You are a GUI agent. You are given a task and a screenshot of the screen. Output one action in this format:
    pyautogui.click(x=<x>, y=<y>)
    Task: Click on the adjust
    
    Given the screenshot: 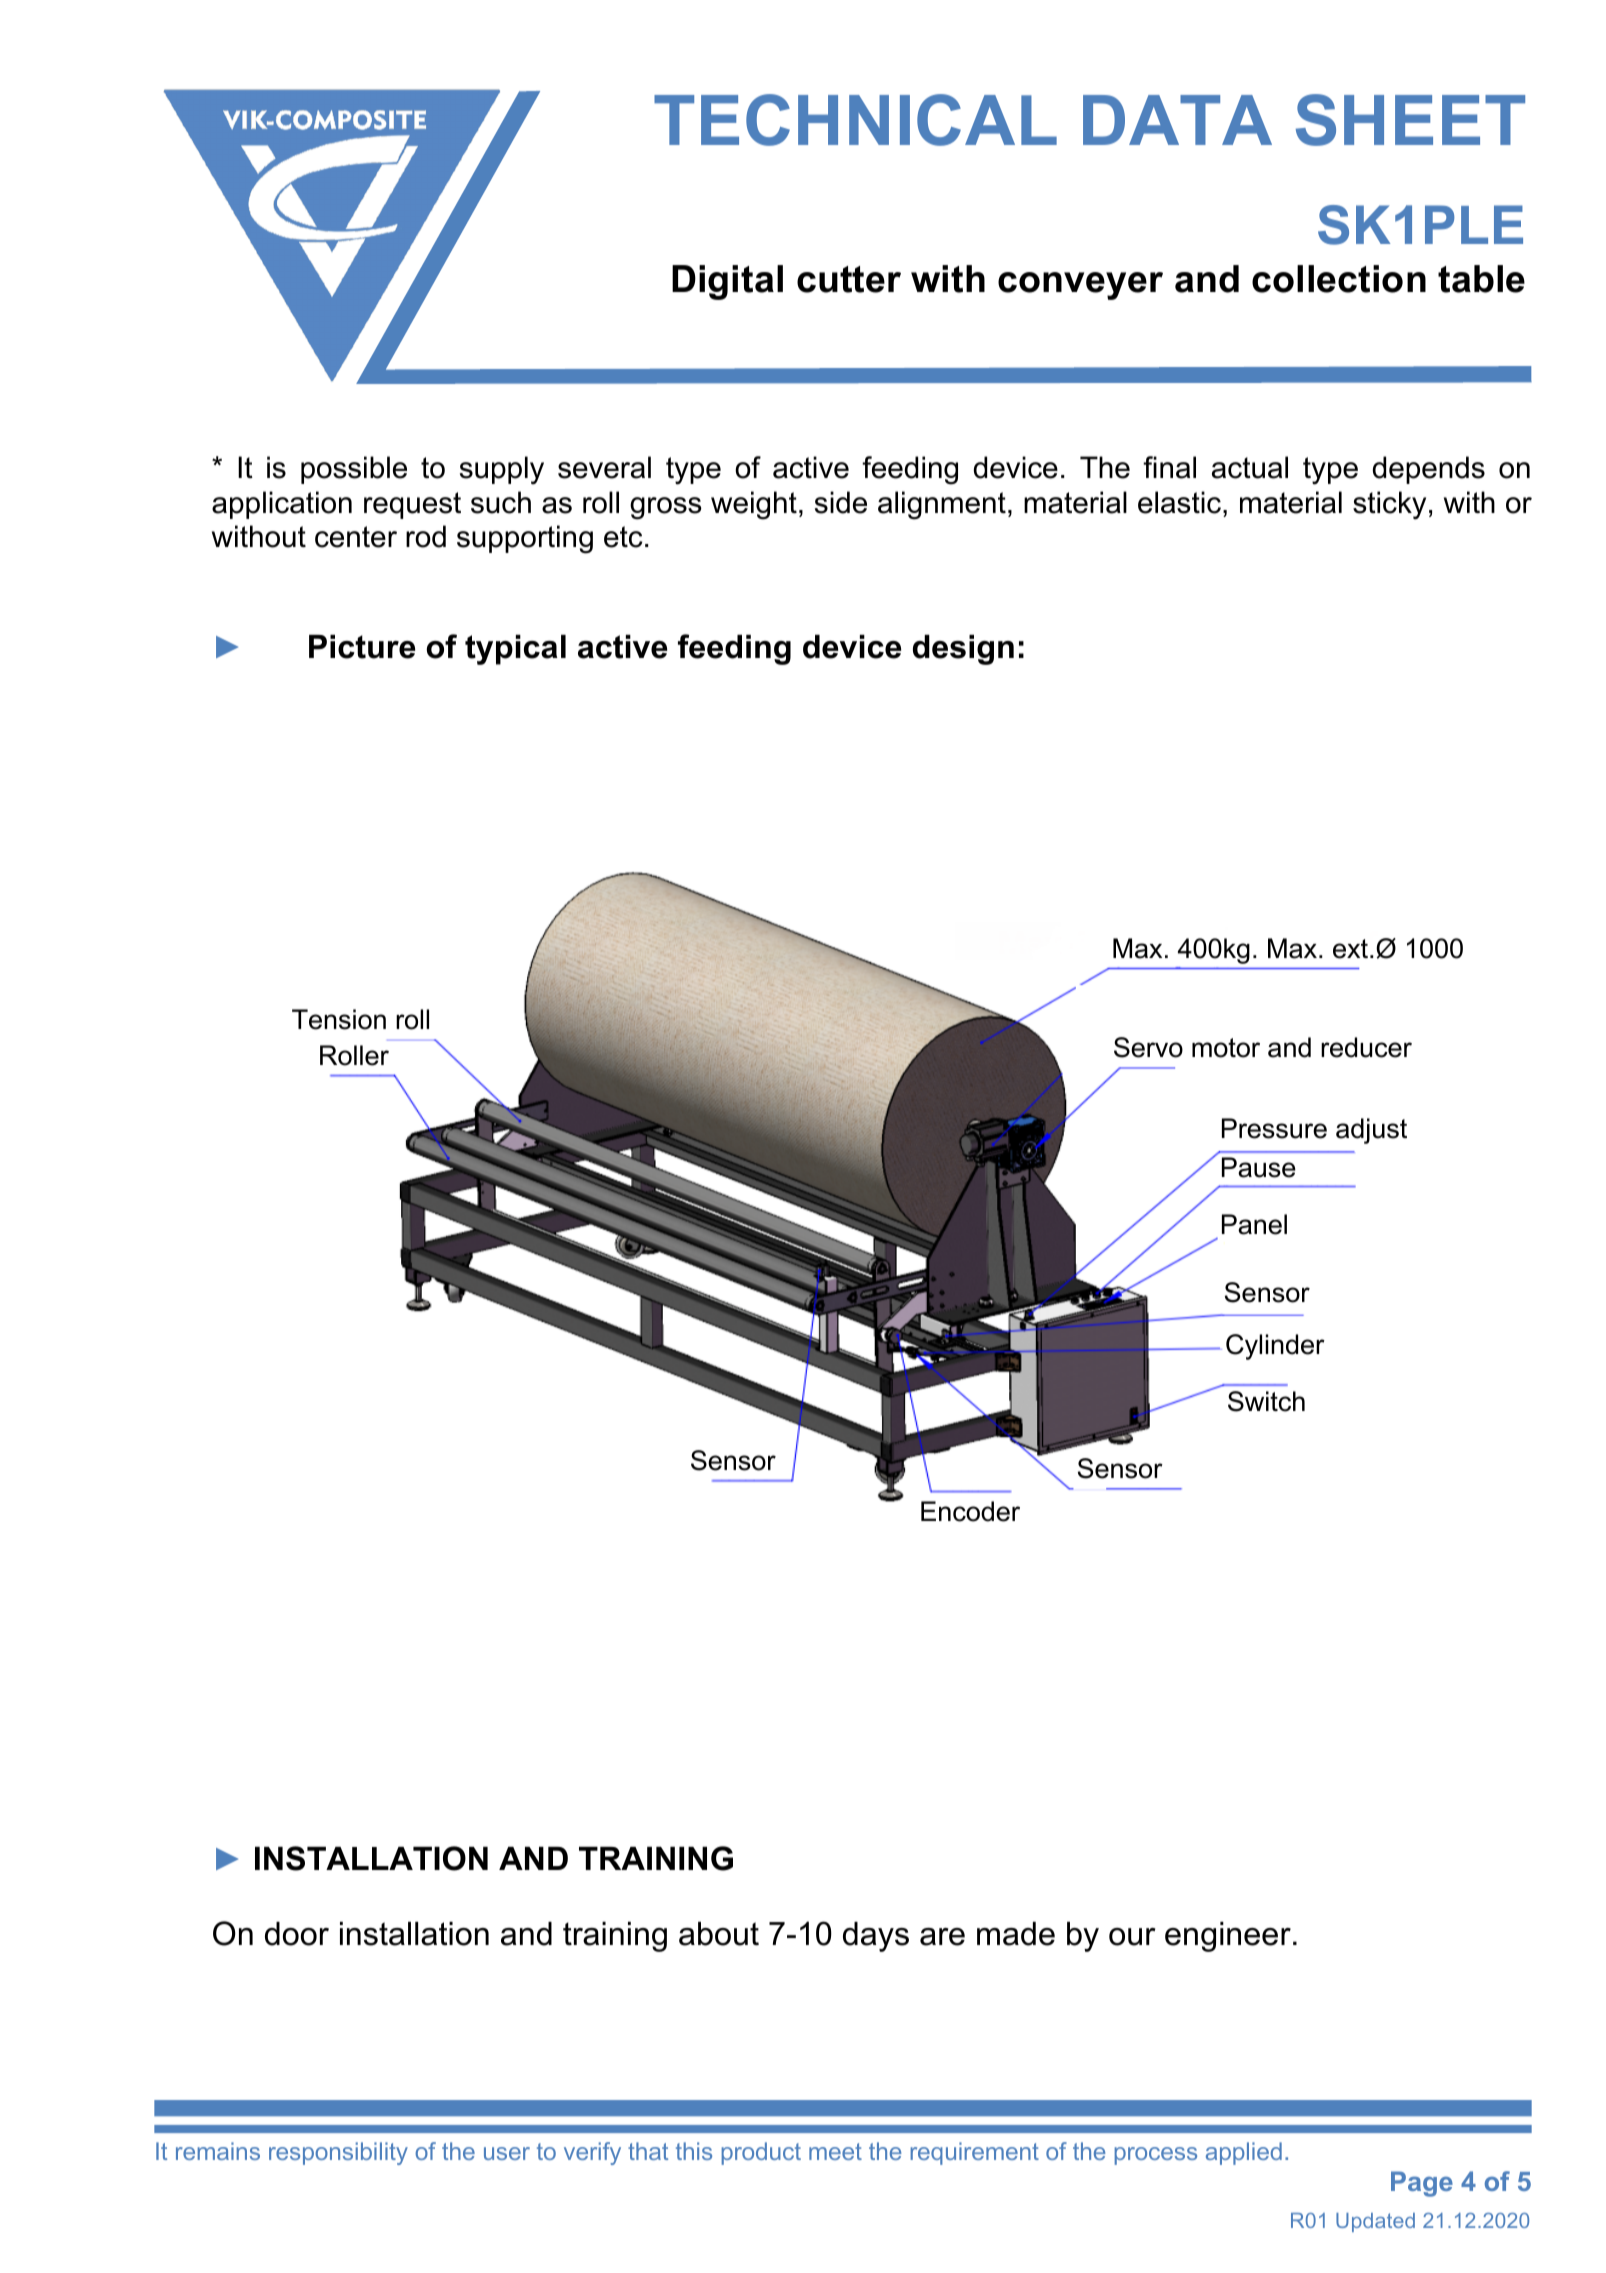 What is the action you would take?
    pyautogui.click(x=1371, y=1131)
